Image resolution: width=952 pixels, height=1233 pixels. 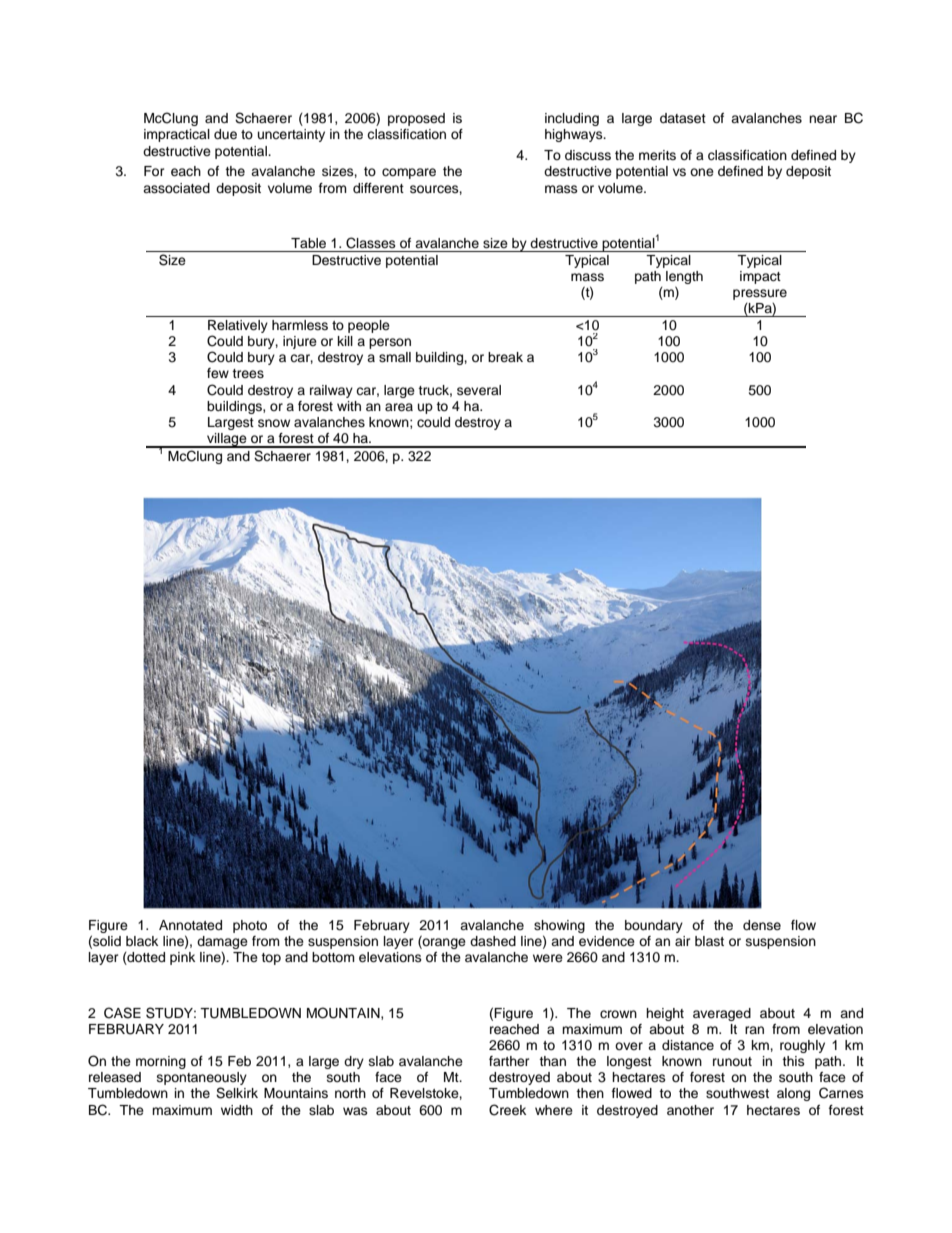 What do you see at coordinates (732, 1061) in the screenshot?
I see `runout` at bounding box center [732, 1061].
